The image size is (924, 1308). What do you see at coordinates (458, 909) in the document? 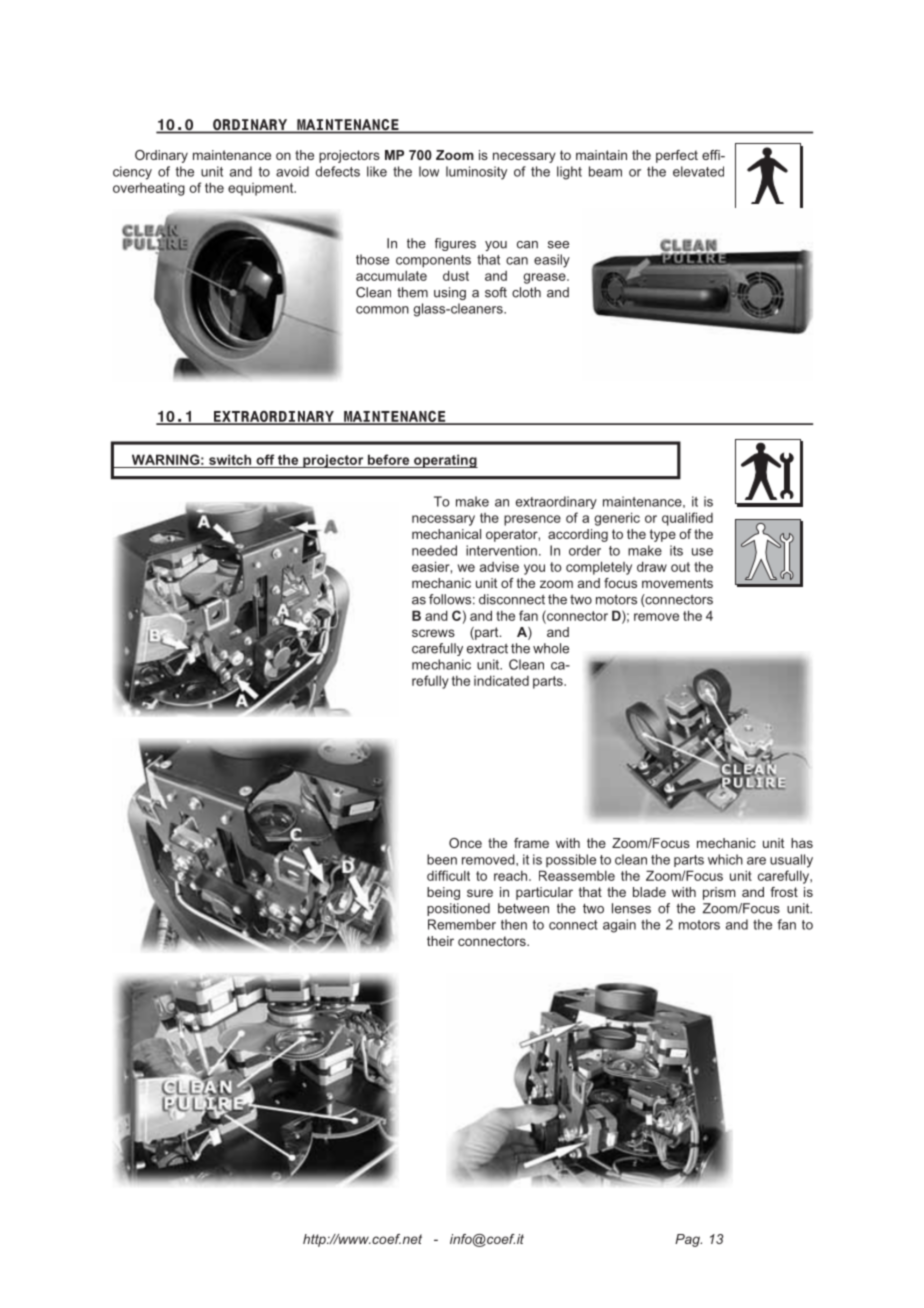
I see `positioned` at bounding box center [458, 909].
